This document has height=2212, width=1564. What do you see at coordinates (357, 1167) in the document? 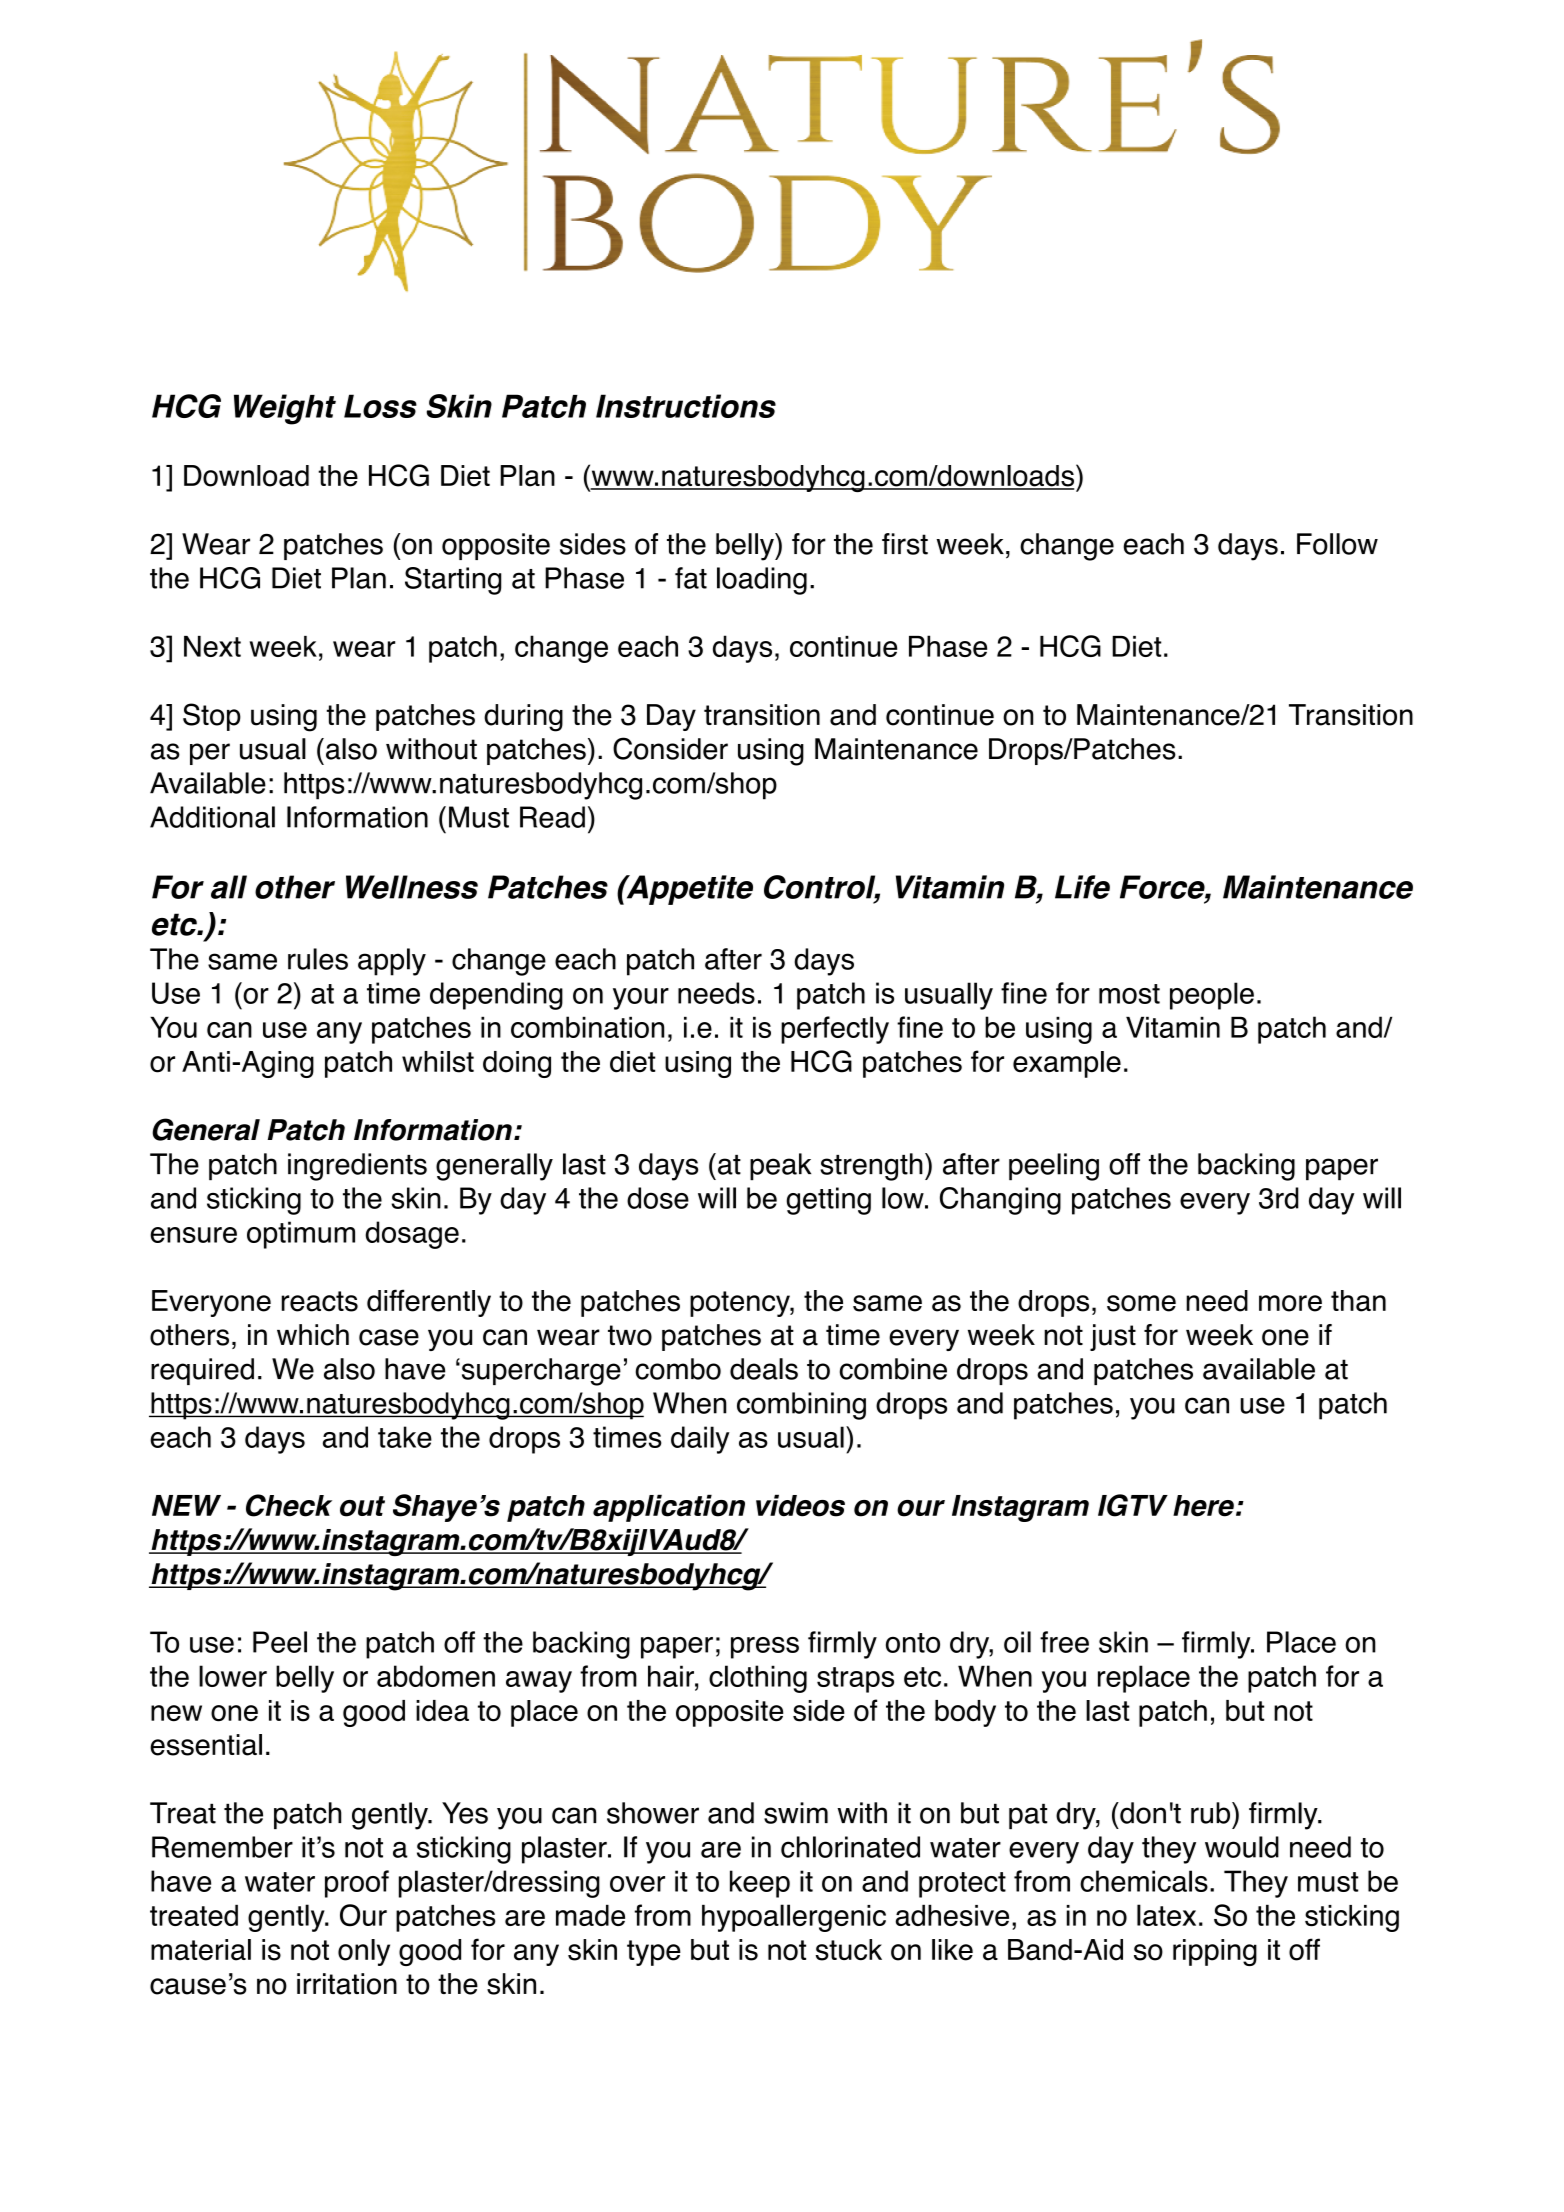
I see `ingredients` at bounding box center [357, 1167].
